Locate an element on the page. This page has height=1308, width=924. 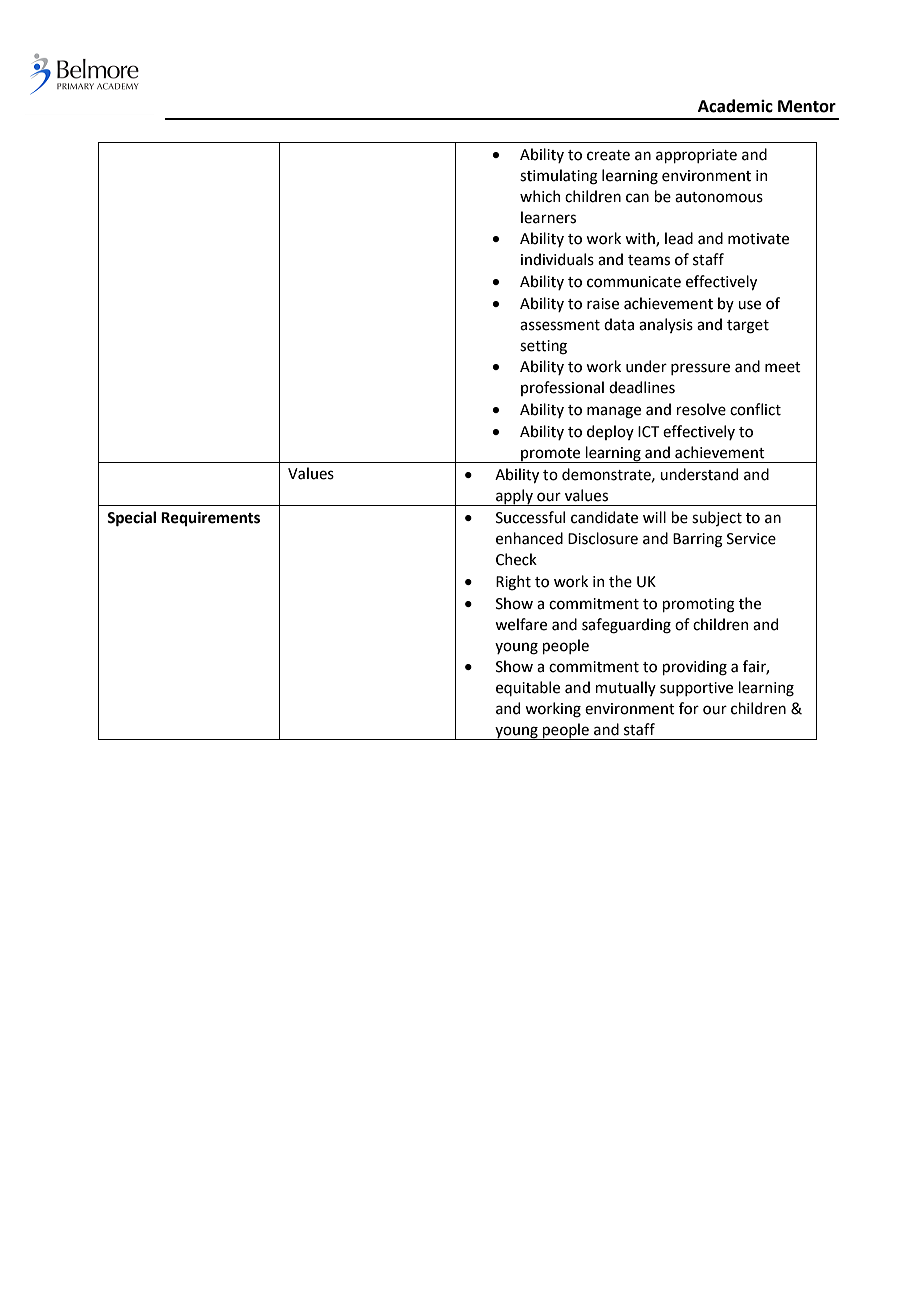
stimulating is located at coordinates (559, 177).
